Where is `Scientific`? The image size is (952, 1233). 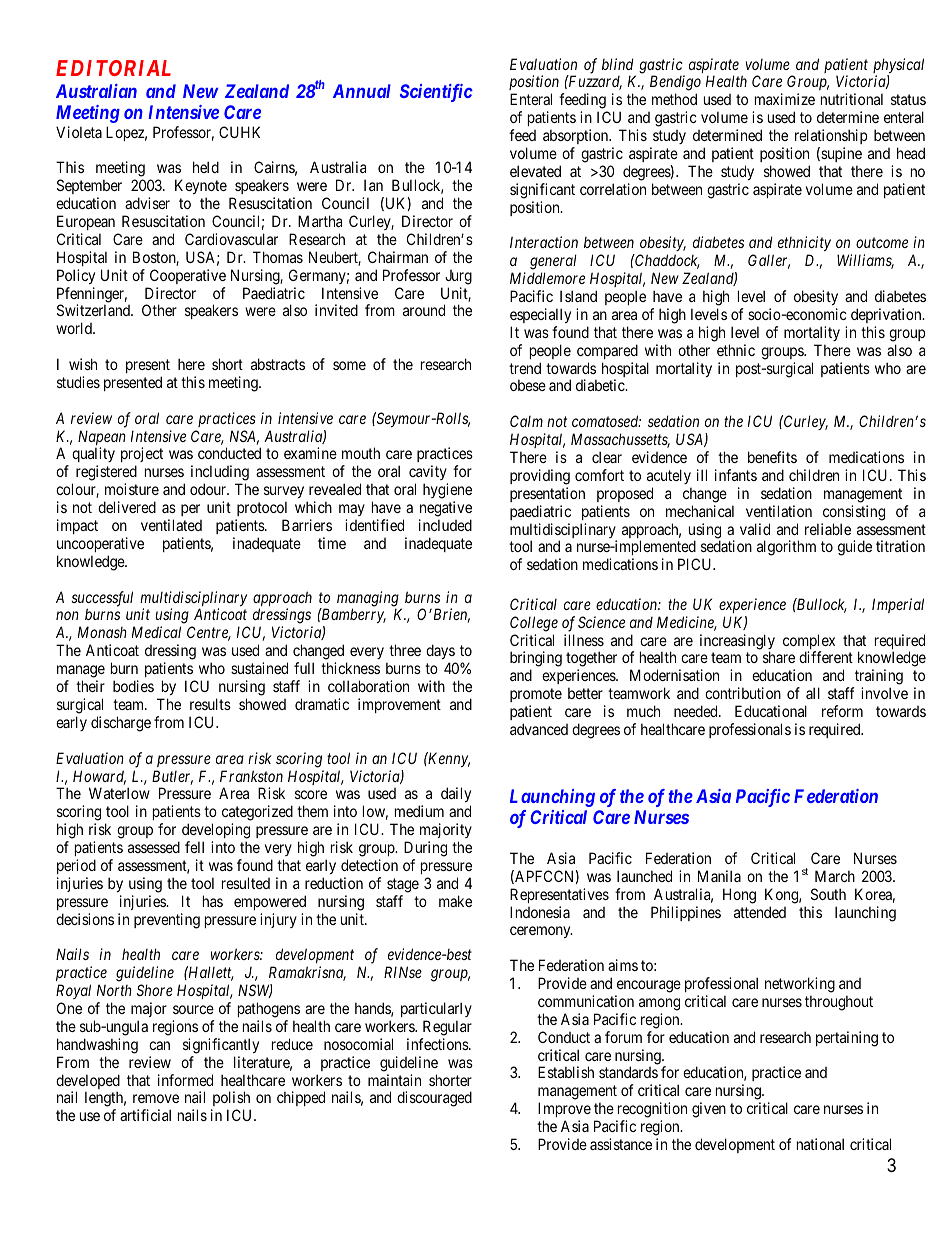 Scientific is located at coordinates (436, 93).
